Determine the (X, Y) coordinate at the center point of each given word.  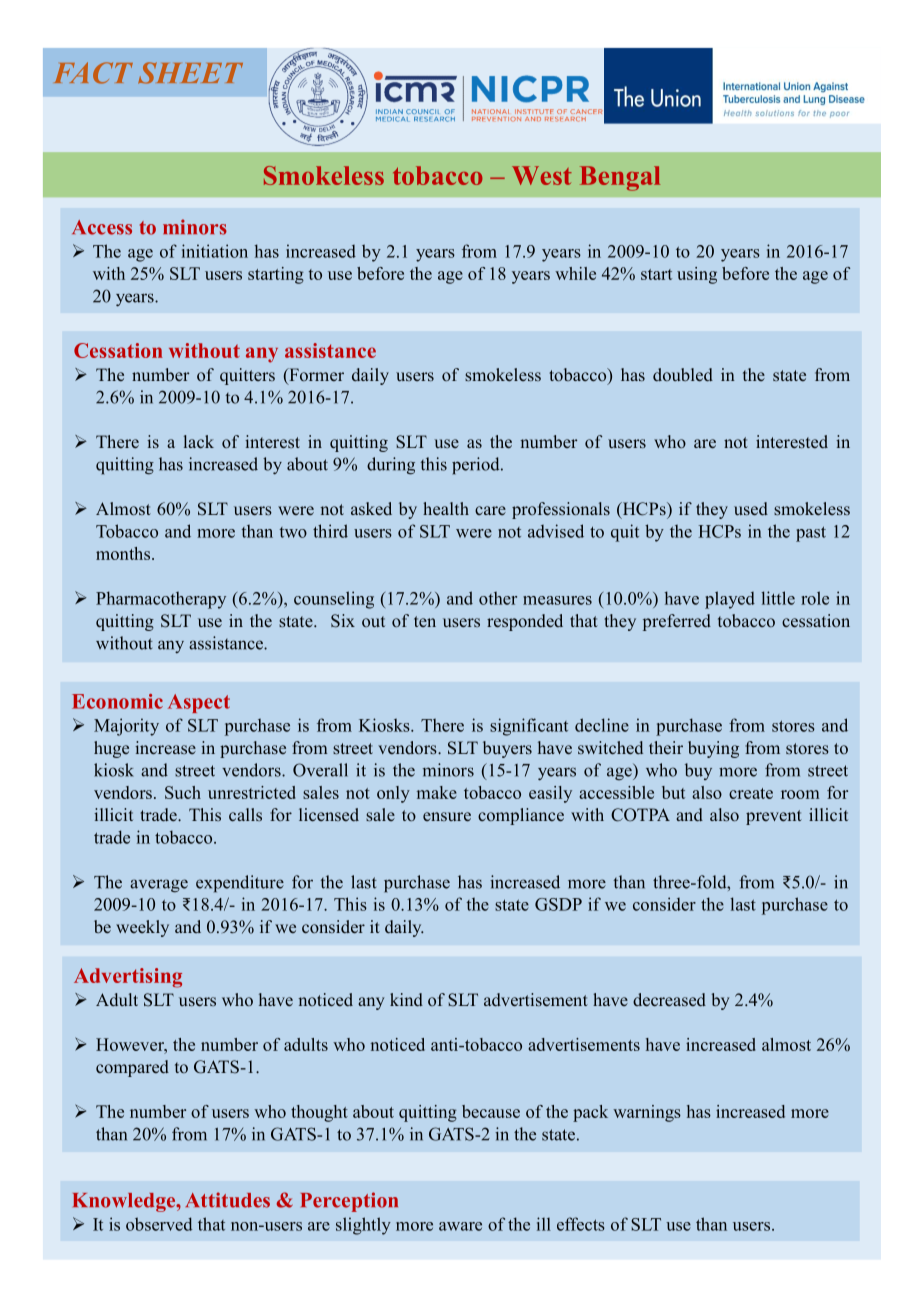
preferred (677, 622)
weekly (142, 928)
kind (406, 999)
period (477, 466)
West (542, 175)
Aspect (199, 703)
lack (199, 441)
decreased (669, 999)
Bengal (620, 178)
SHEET (190, 73)
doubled (683, 374)
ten (425, 621)
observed (159, 1224)
